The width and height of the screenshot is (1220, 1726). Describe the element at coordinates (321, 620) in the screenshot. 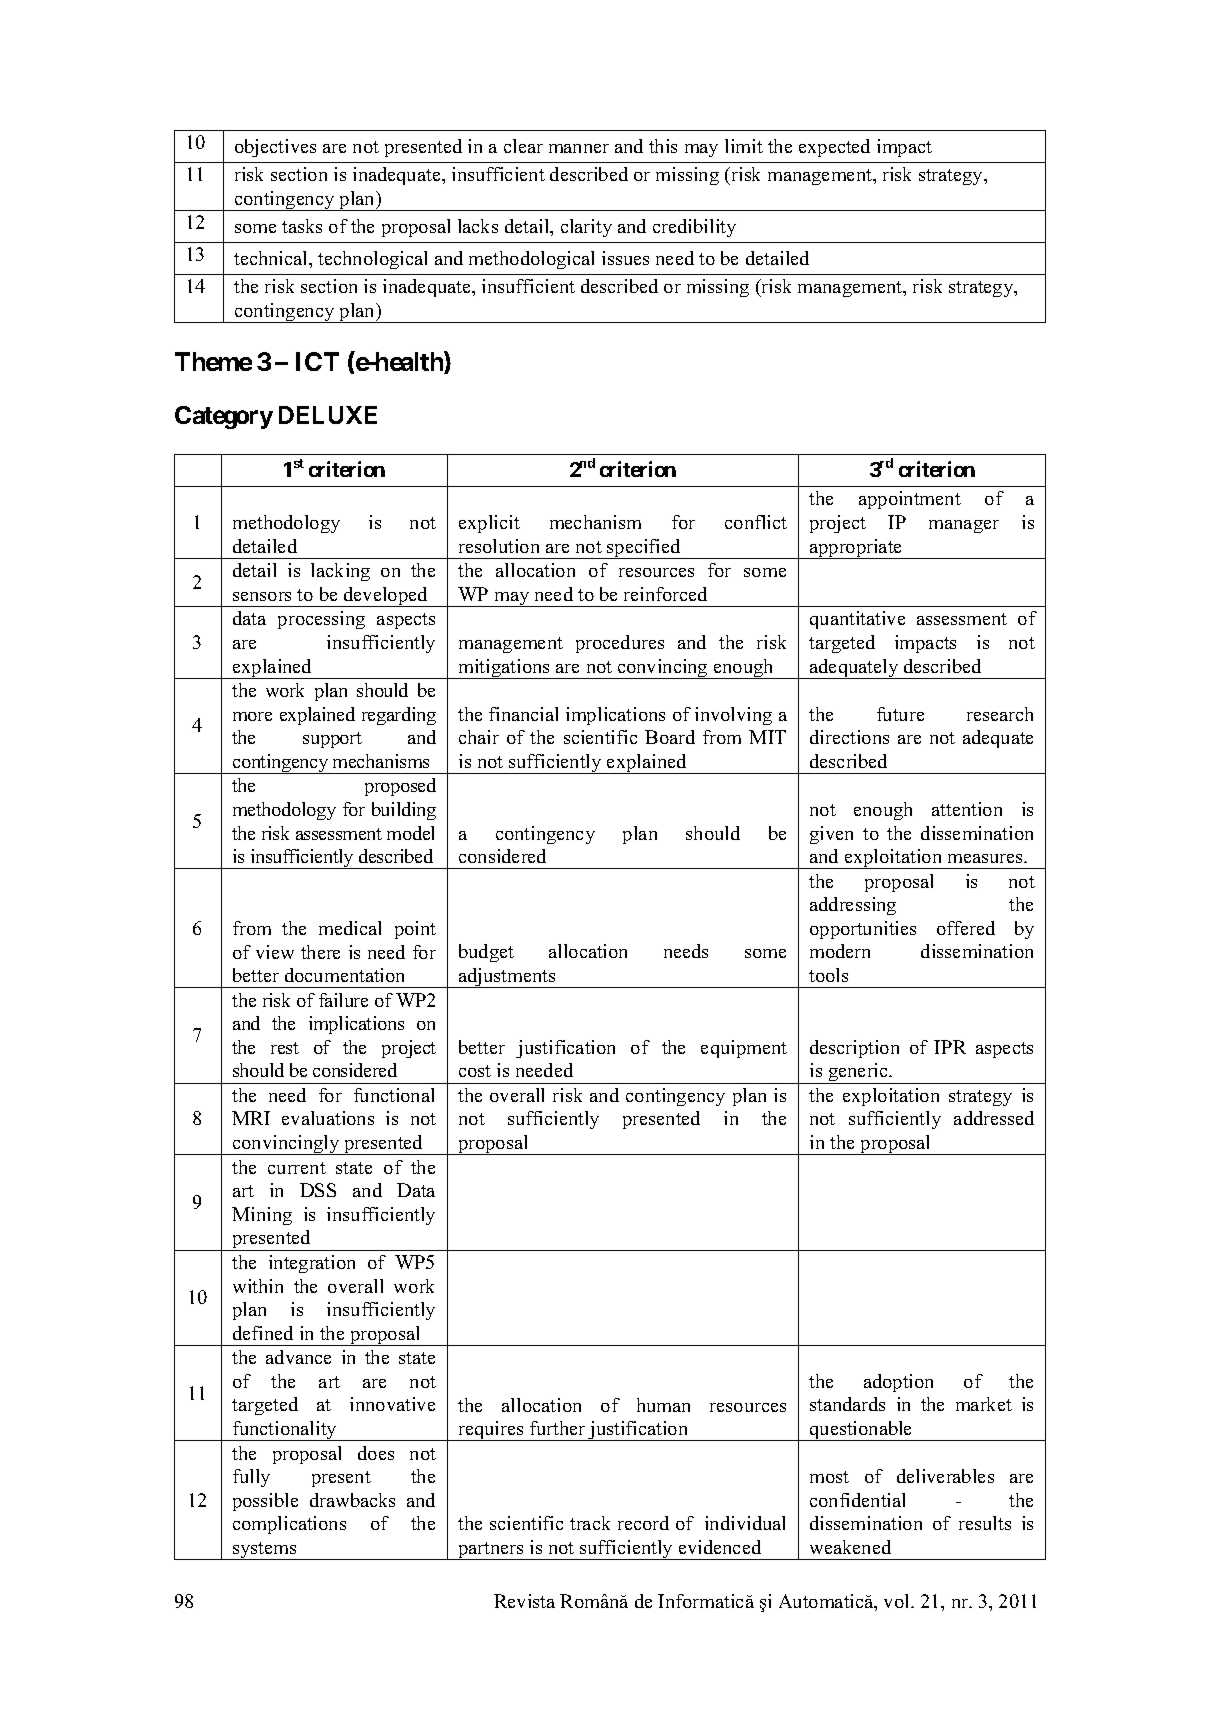

I see `processing` at that location.
